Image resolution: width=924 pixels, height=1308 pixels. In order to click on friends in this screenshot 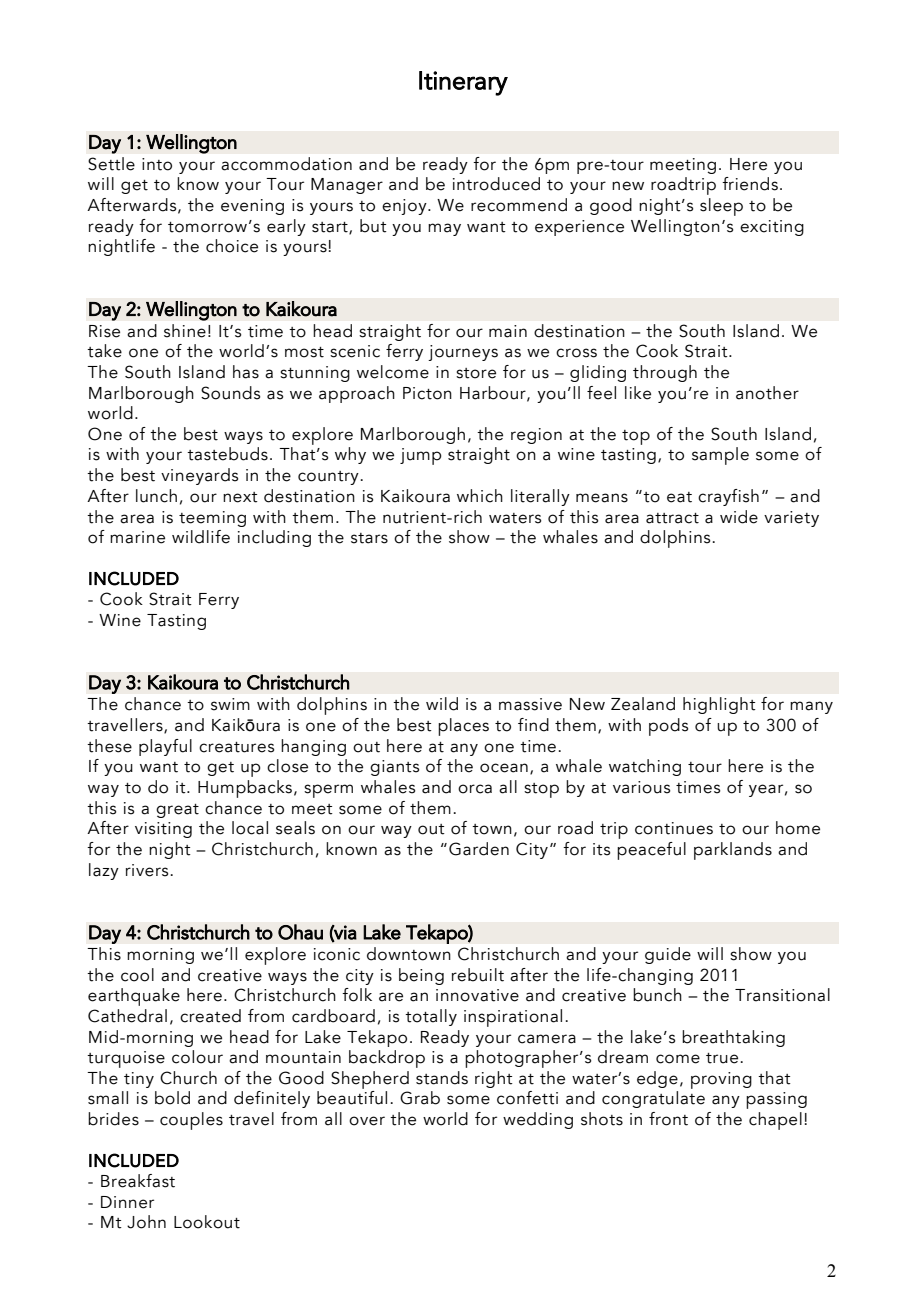, I will do `click(750, 184)`.
